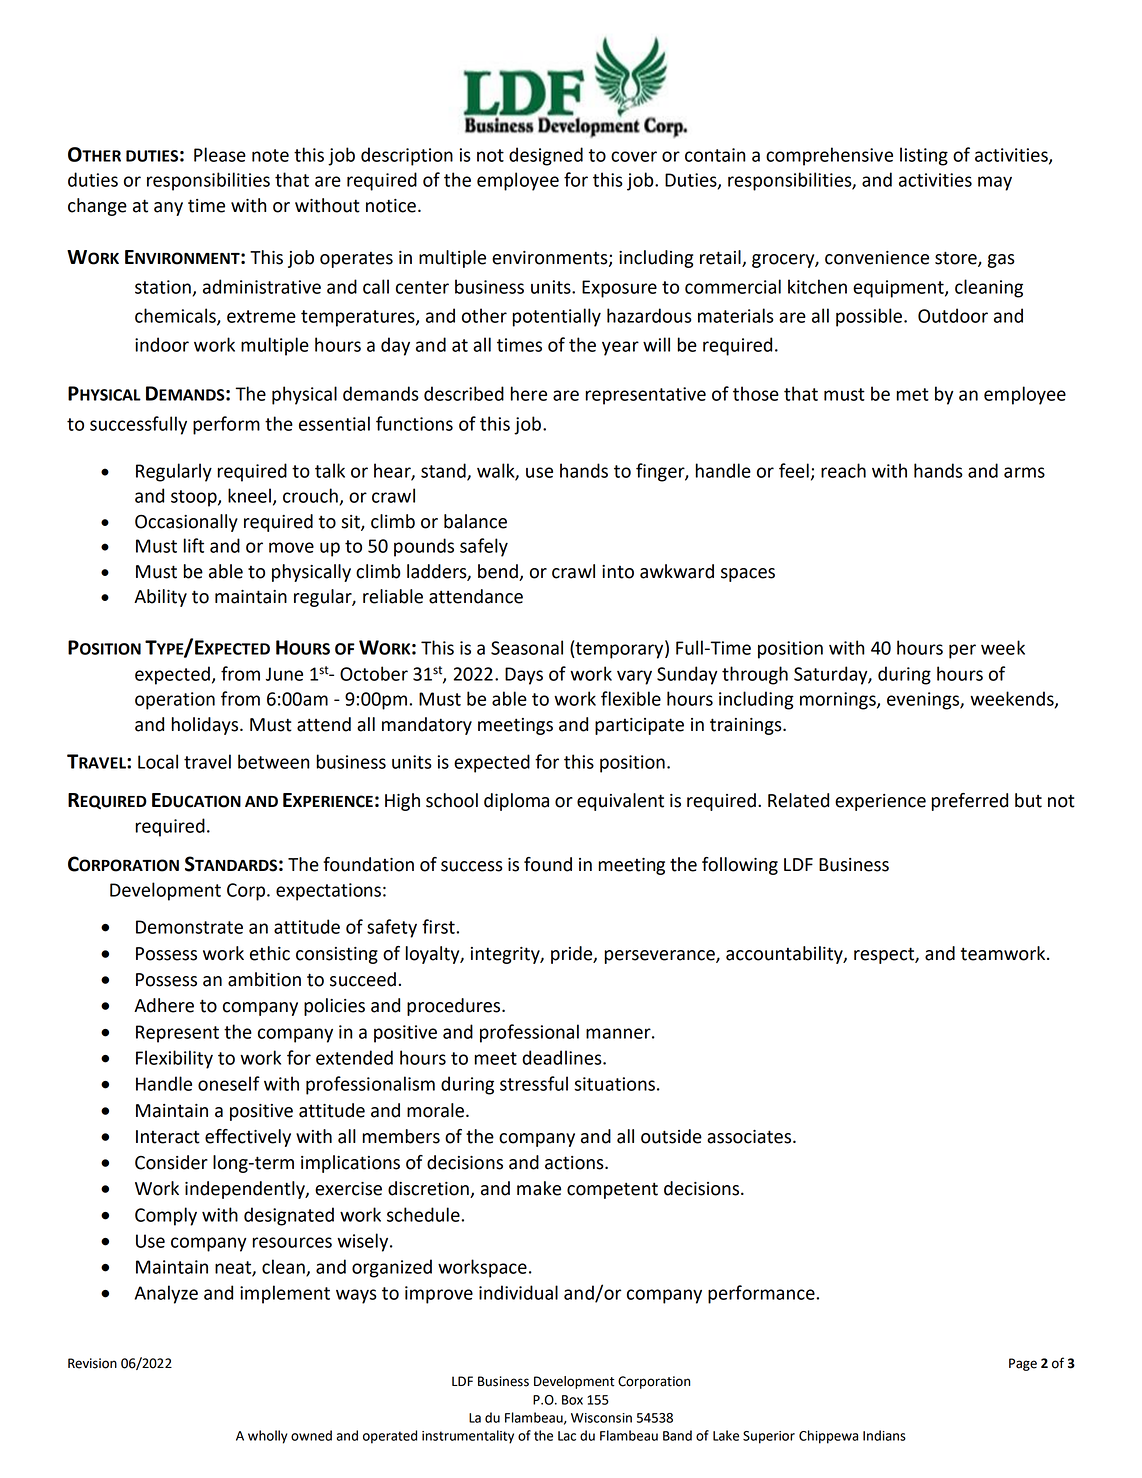 The height and width of the document is (1478, 1142). What do you see at coordinates (546, 156) in the document?
I see `designed` at bounding box center [546, 156].
